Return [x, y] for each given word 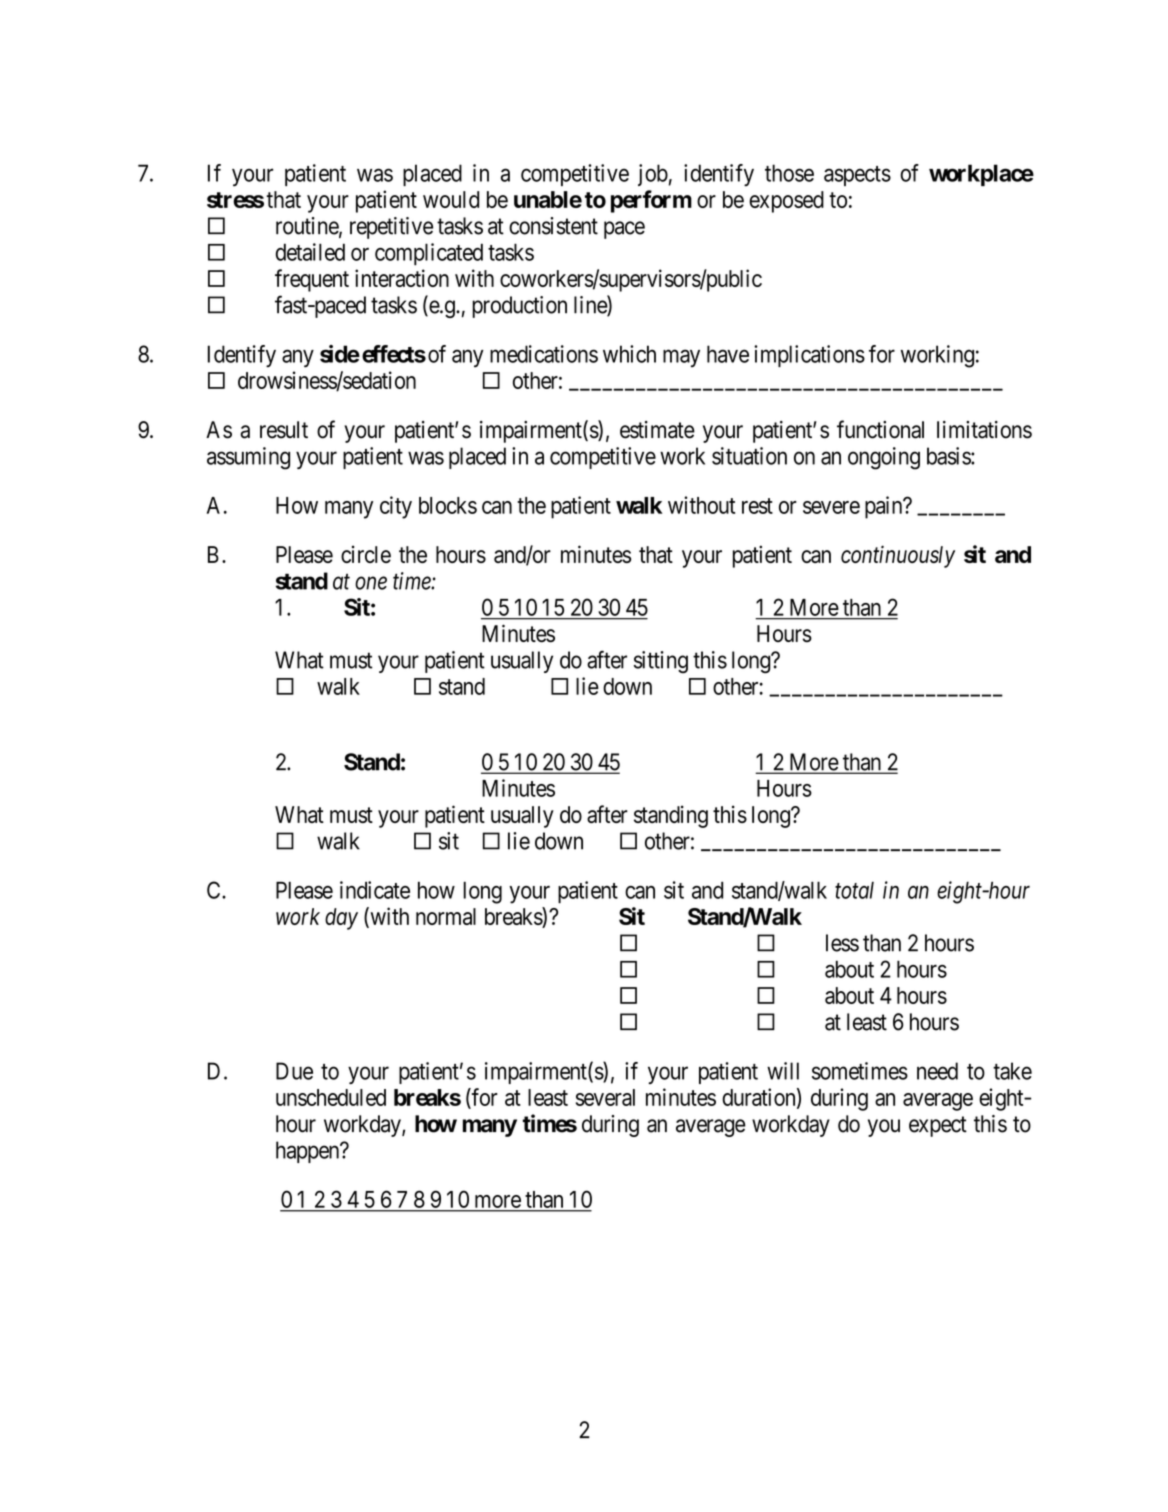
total [854, 890]
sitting [661, 662]
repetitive [391, 228]
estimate [657, 430]
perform [651, 201]
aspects [857, 176]
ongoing [884, 458]
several [605, 1097]
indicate [375, 890]
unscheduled [331, 1097]
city [396, 507]
